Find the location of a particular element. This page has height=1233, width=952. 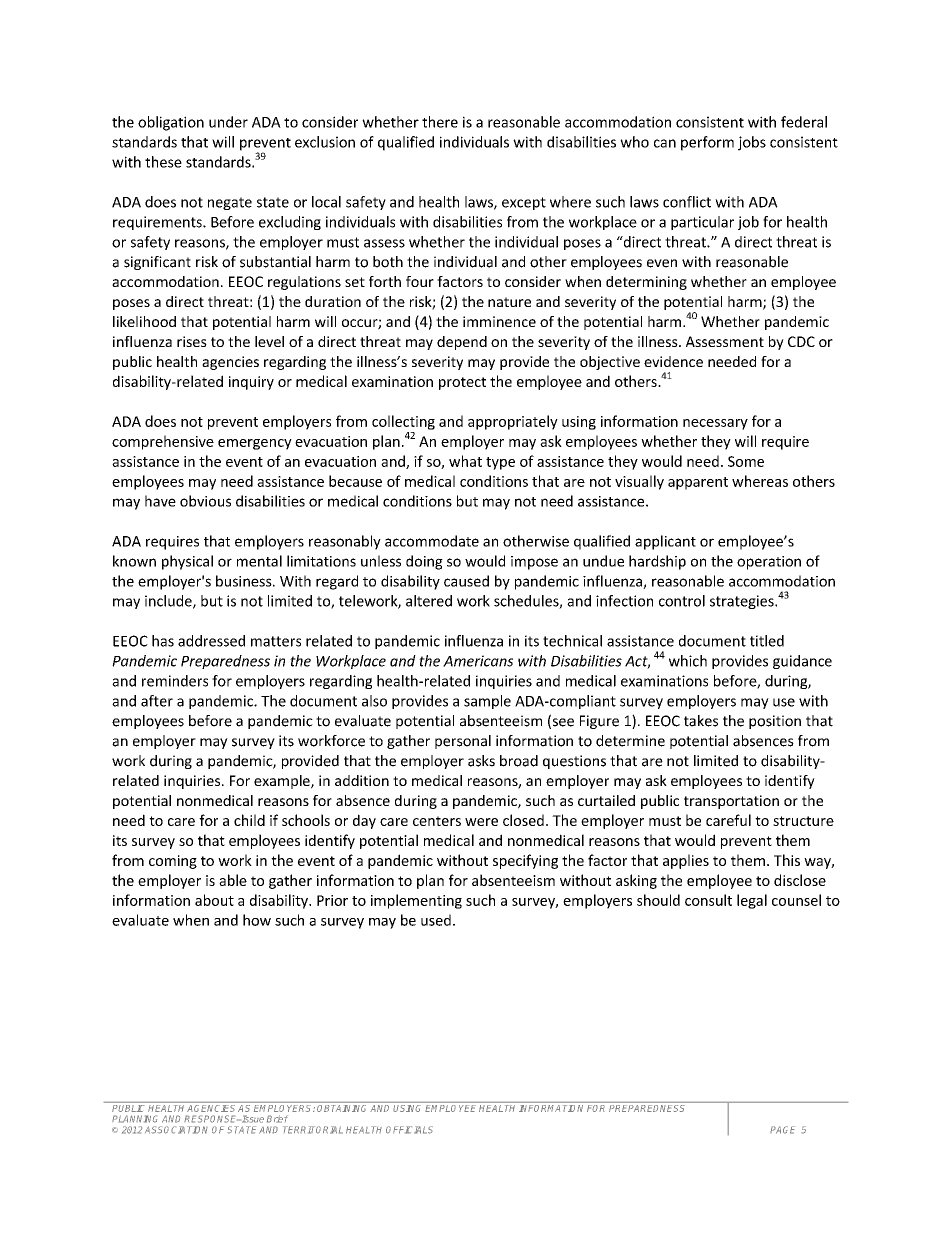

obvious is located at coordinates (205, 501).
